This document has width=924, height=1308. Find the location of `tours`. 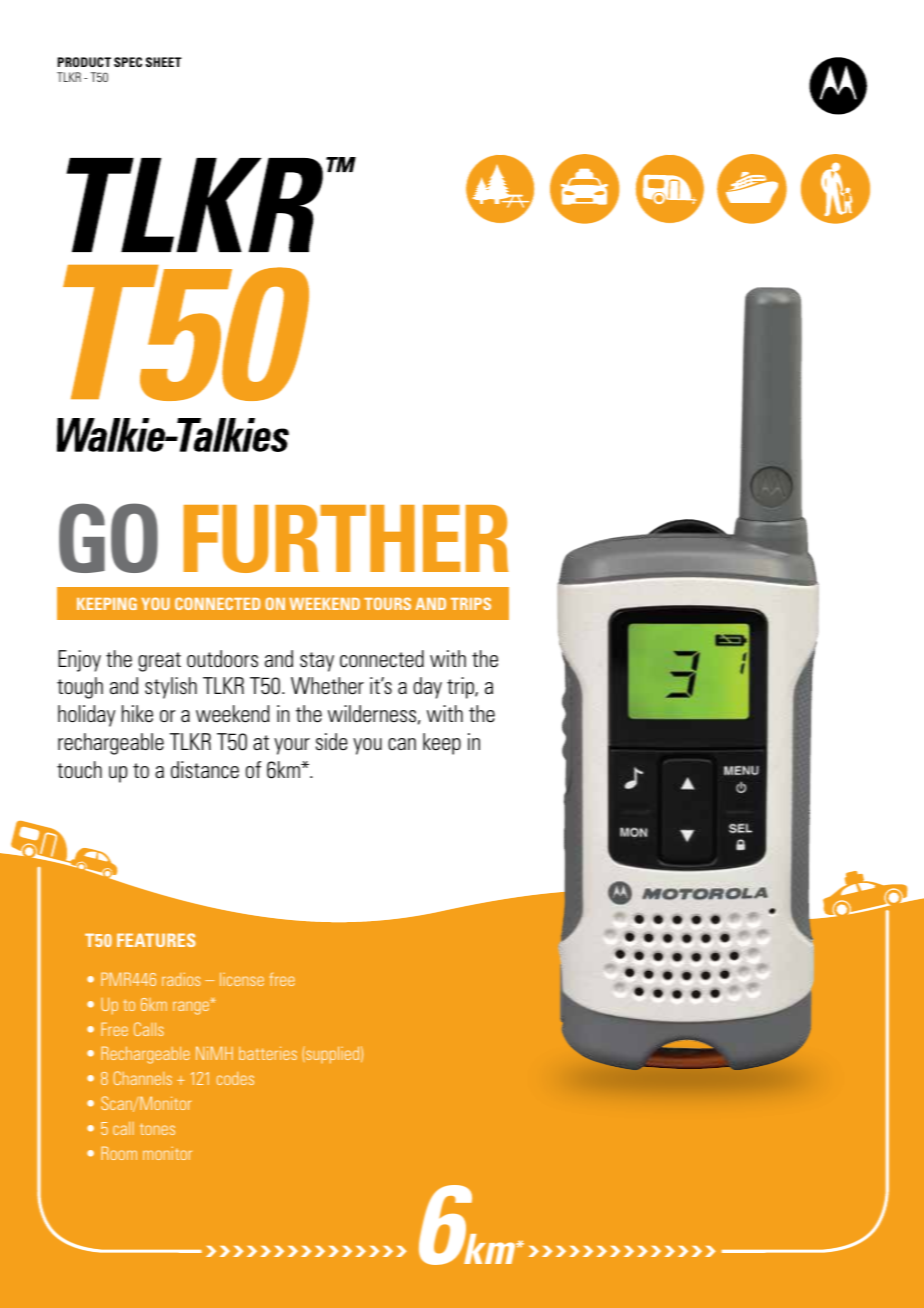

tours is located at coordinates (387, 603).
